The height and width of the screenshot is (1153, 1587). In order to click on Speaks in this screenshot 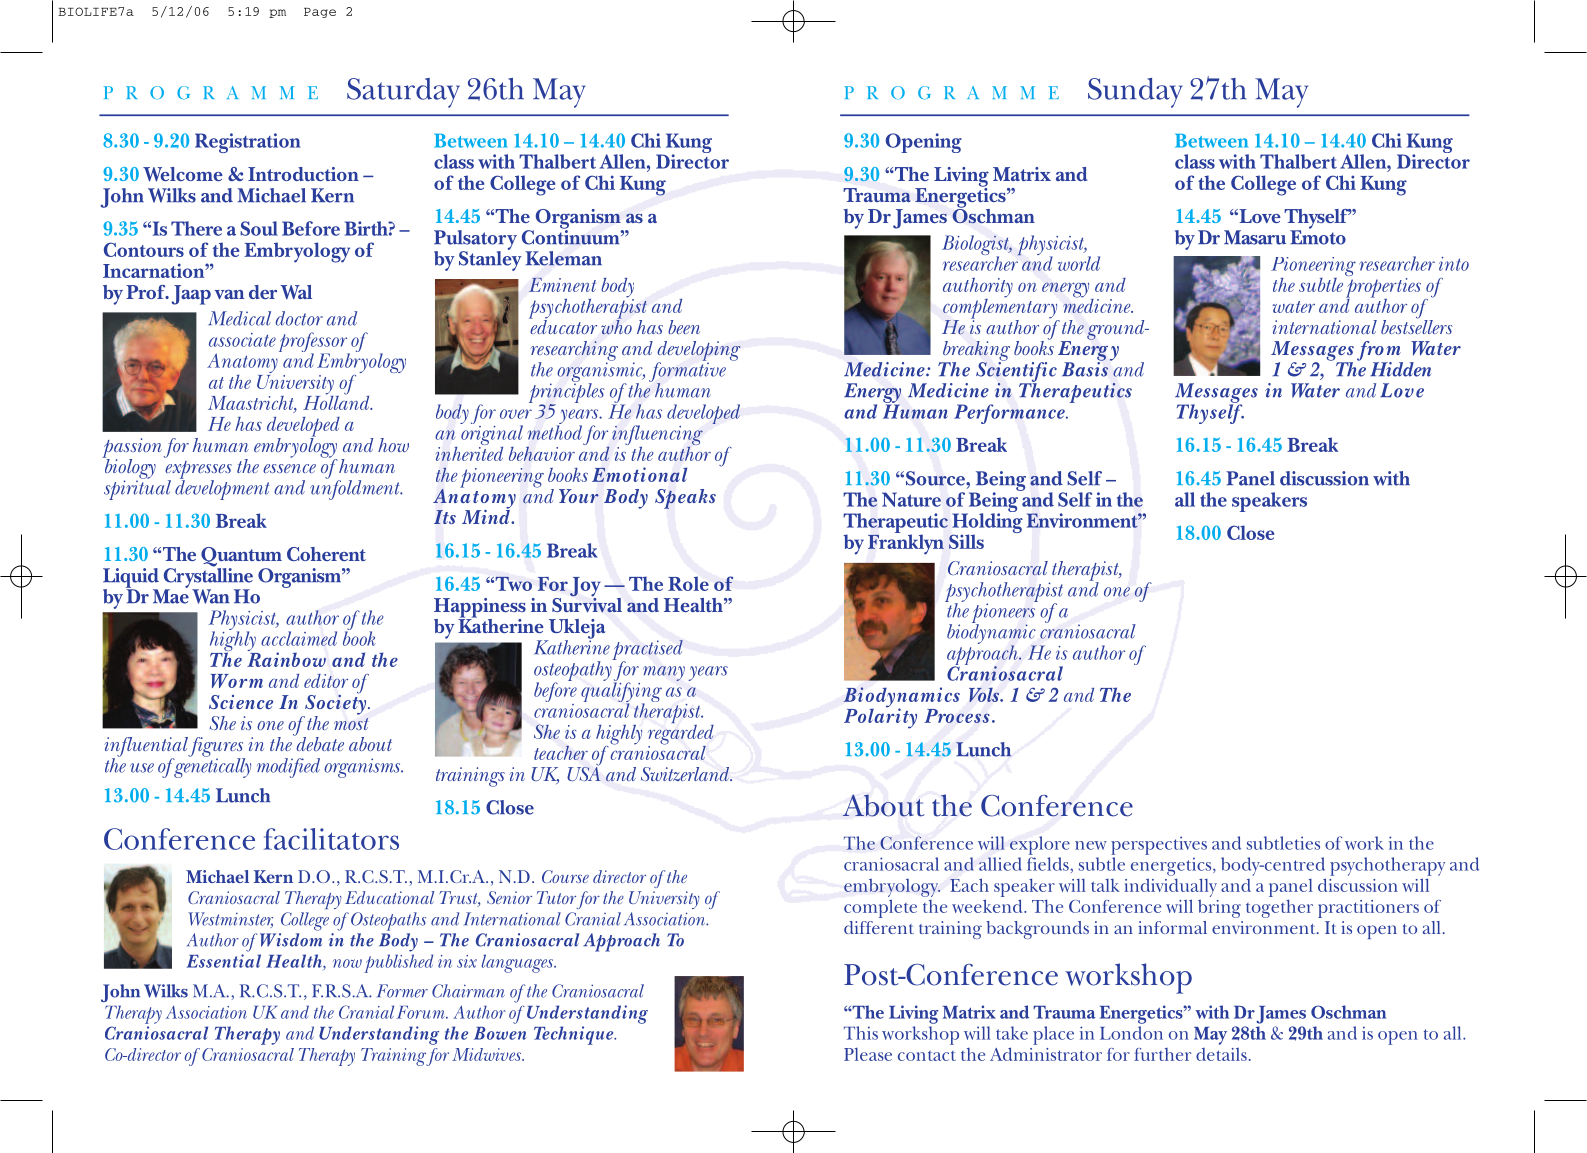, I will do `click(685, 499)`.
